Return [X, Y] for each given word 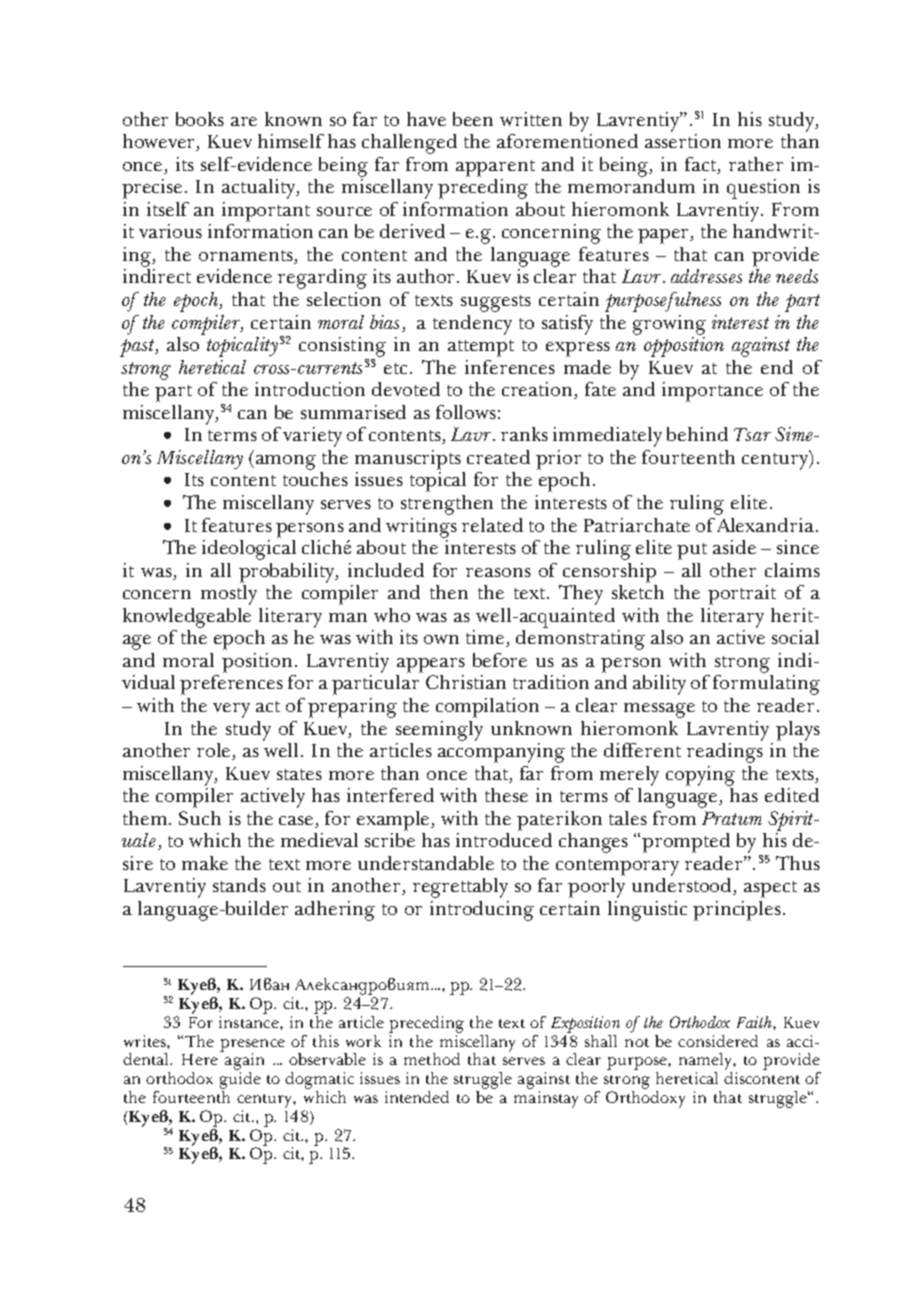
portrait [742, 595]
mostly [229, 593]
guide [240, 1079]
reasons [498, 572]
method [432, 1059]
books [200, 119]
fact [702, 164]
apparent [495, 168]
